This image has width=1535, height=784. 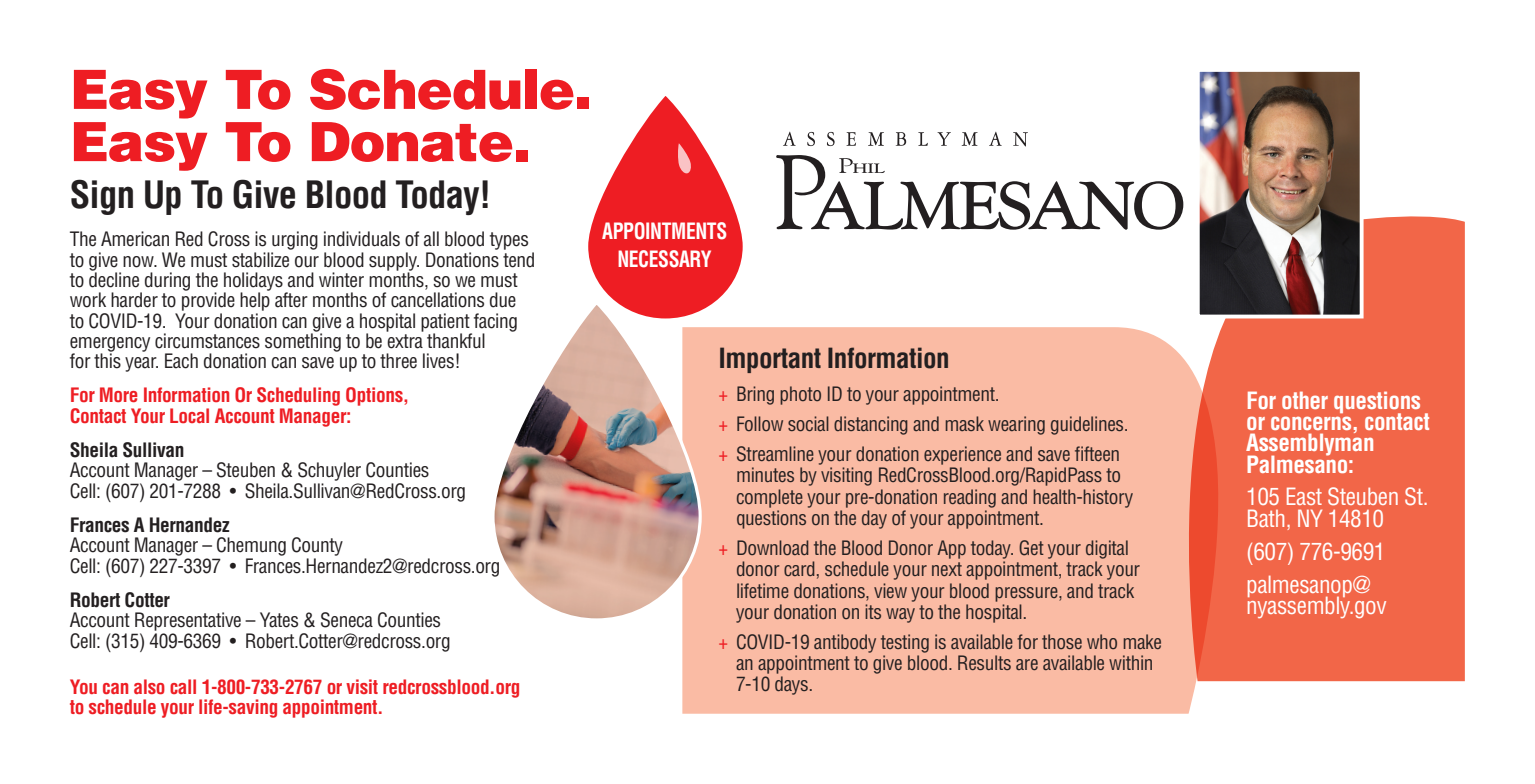 What do you see at coordinates (664, 259) in the image?
I see `NECESSARY` at bounding box center [664, 259].
